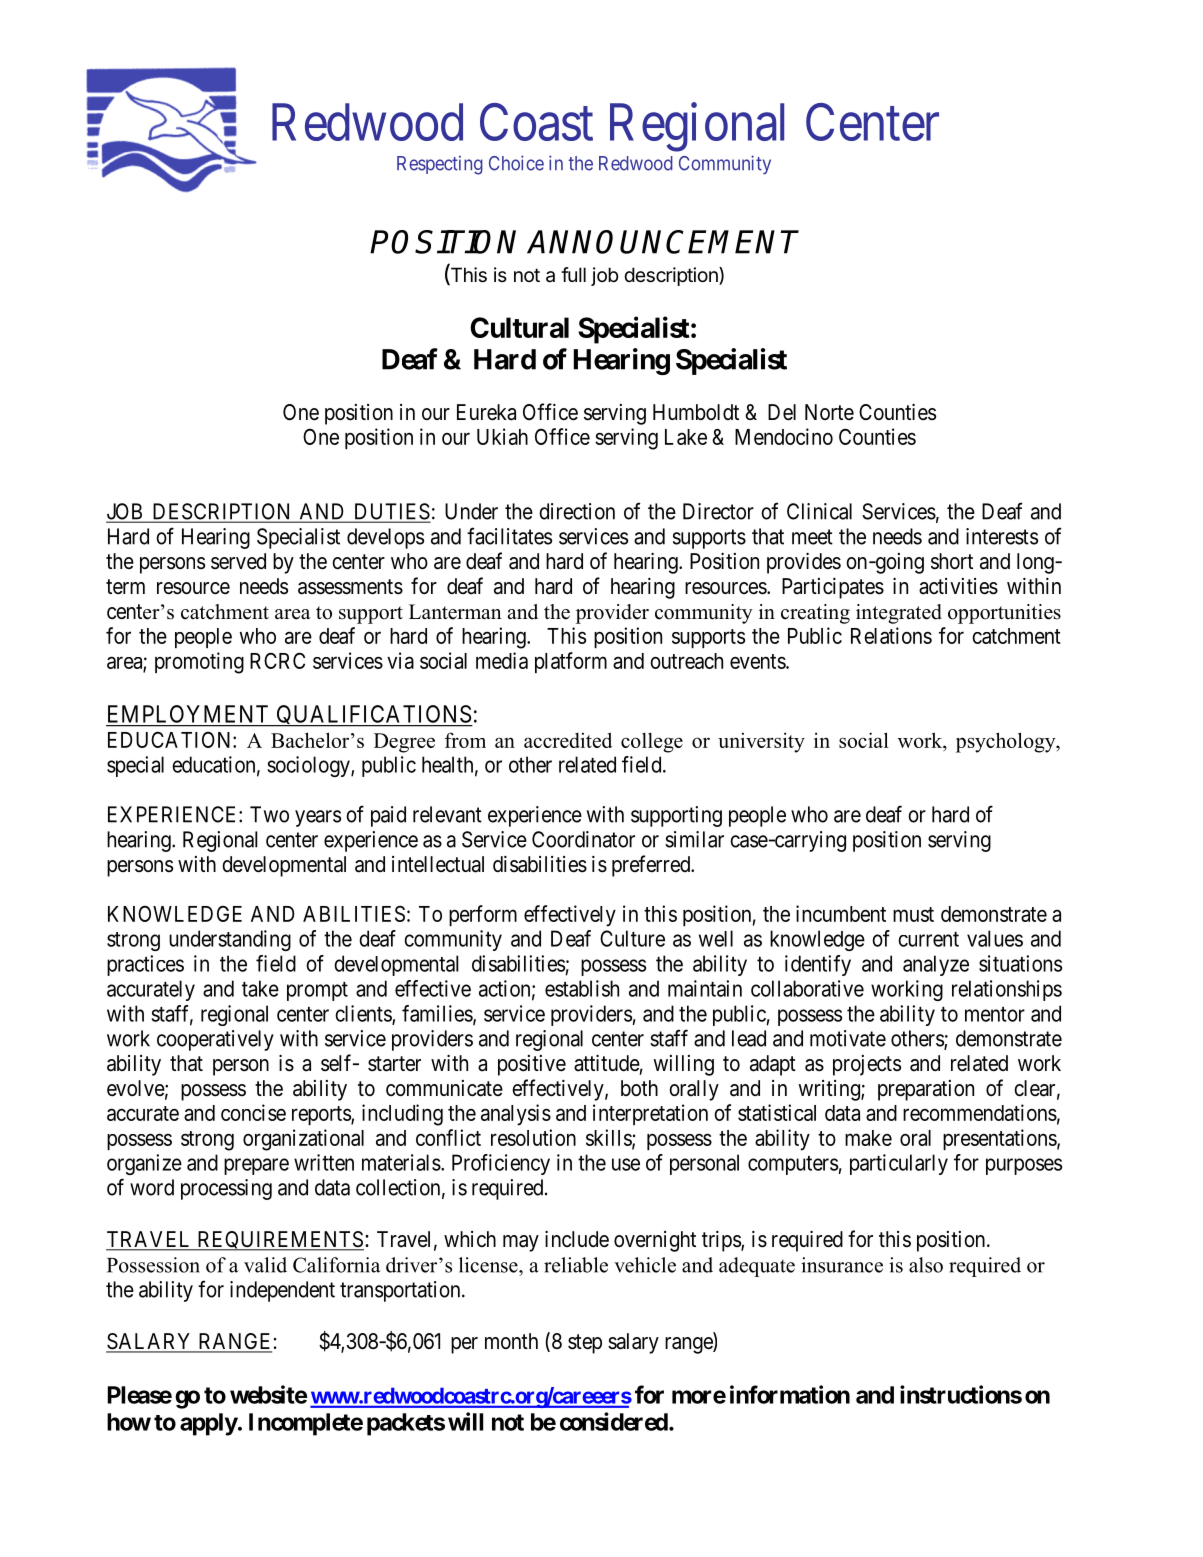 The height and width of the document is (1557, 1203). What do you see at coordinates (614, 1421) in the document?
I see `considered` at bounding box center [614, 1421].
